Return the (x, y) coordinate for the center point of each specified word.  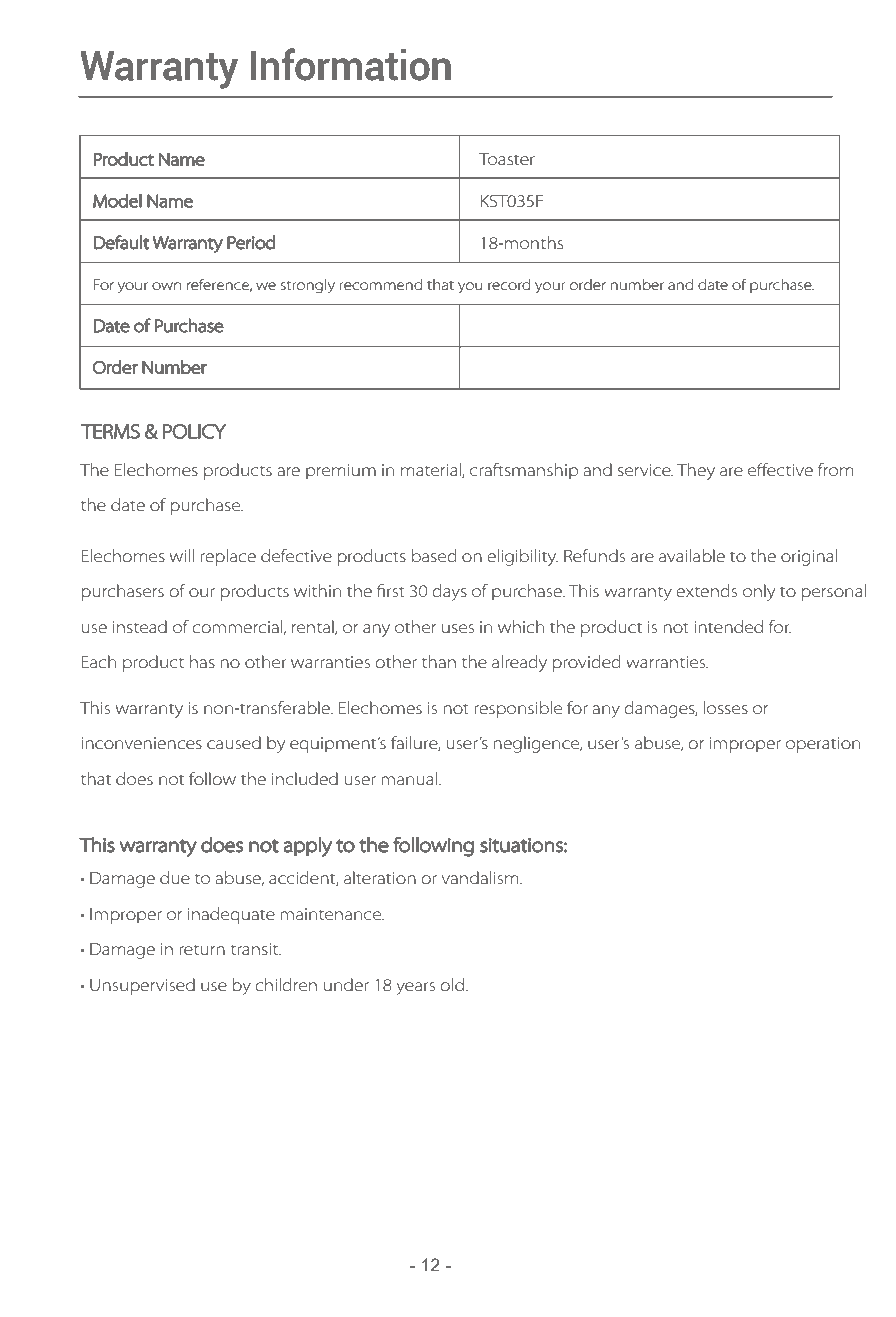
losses (726, 708)
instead (140, 627)
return (202, 950)
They (696, 471)
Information (351, 64)
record (509, 284)
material (432, 470)
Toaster (507, 159)
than (439, 661)
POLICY (194, 431)
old (452, 984)
